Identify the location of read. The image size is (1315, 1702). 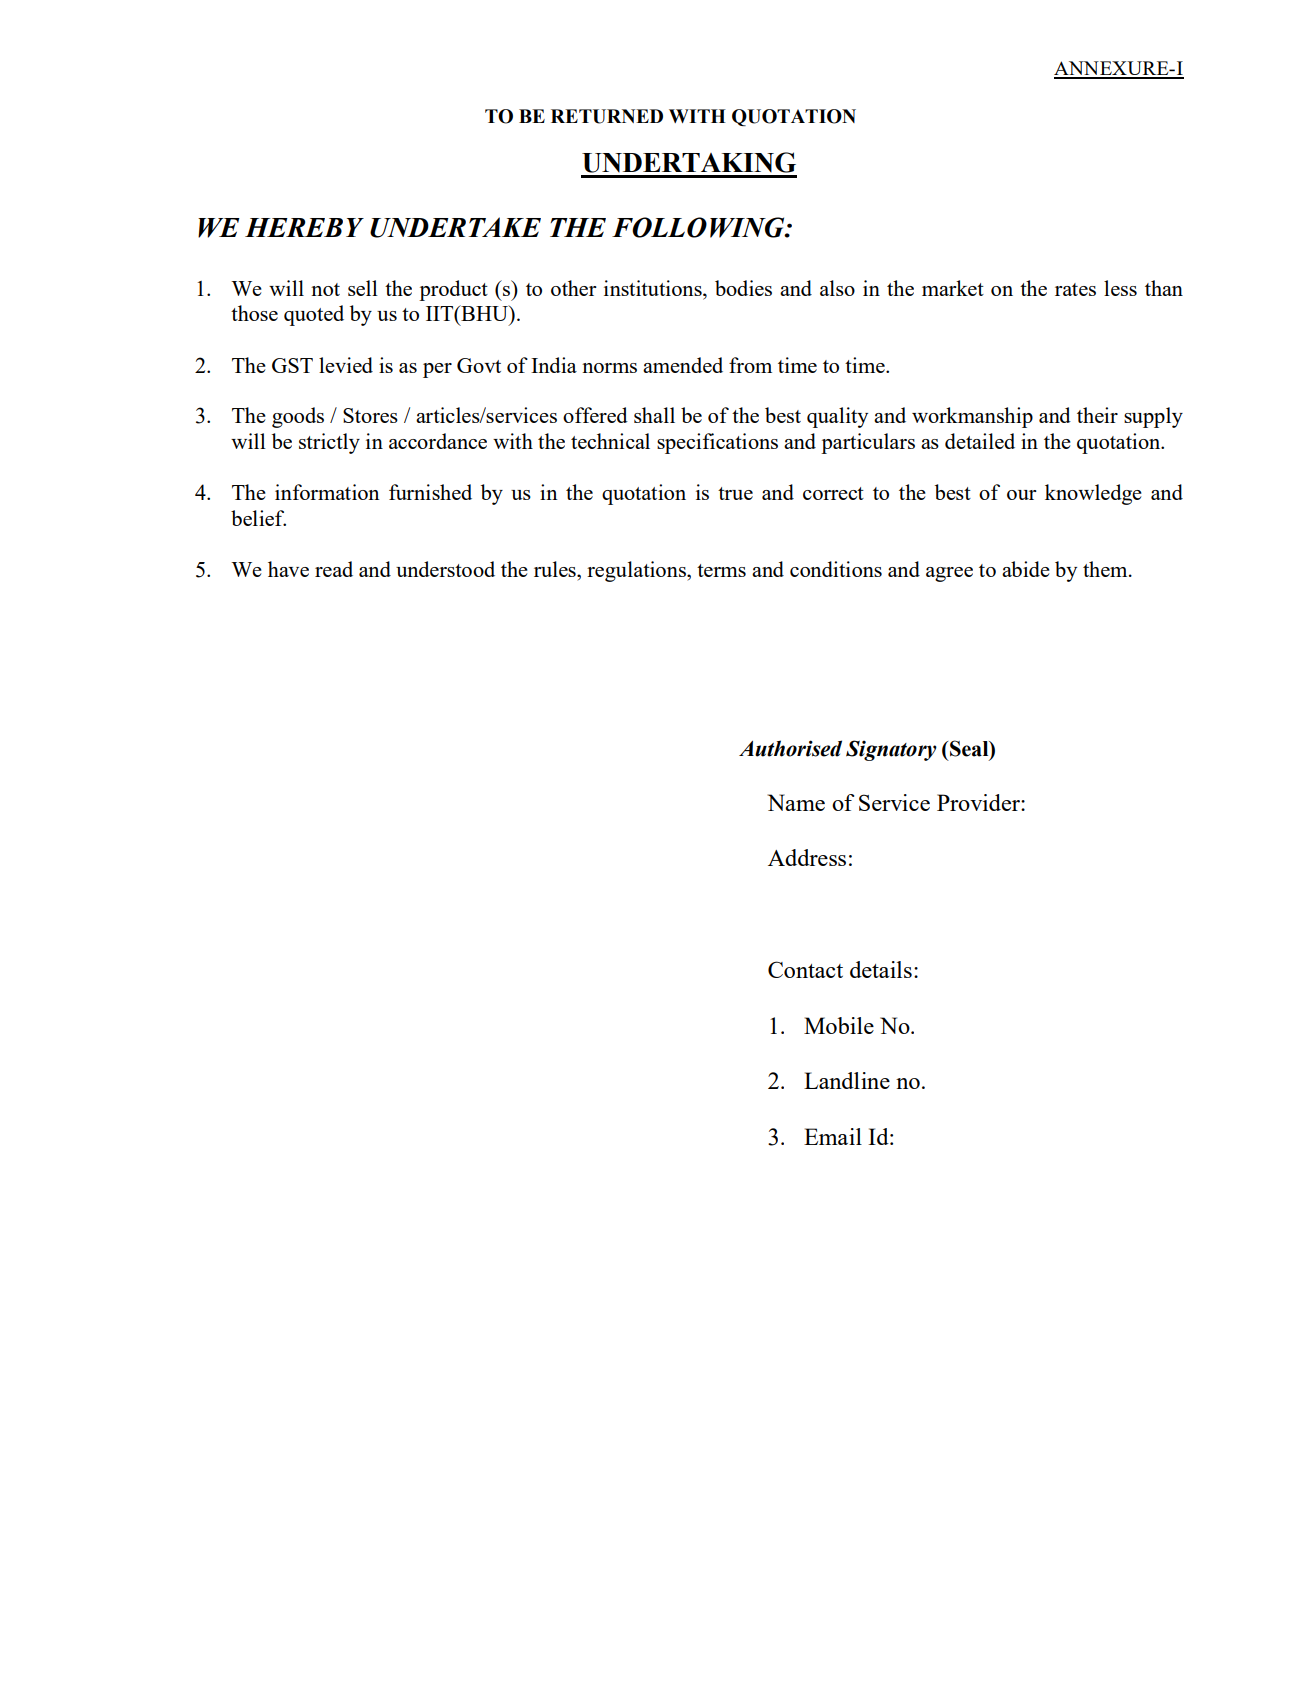
(334, 569).
